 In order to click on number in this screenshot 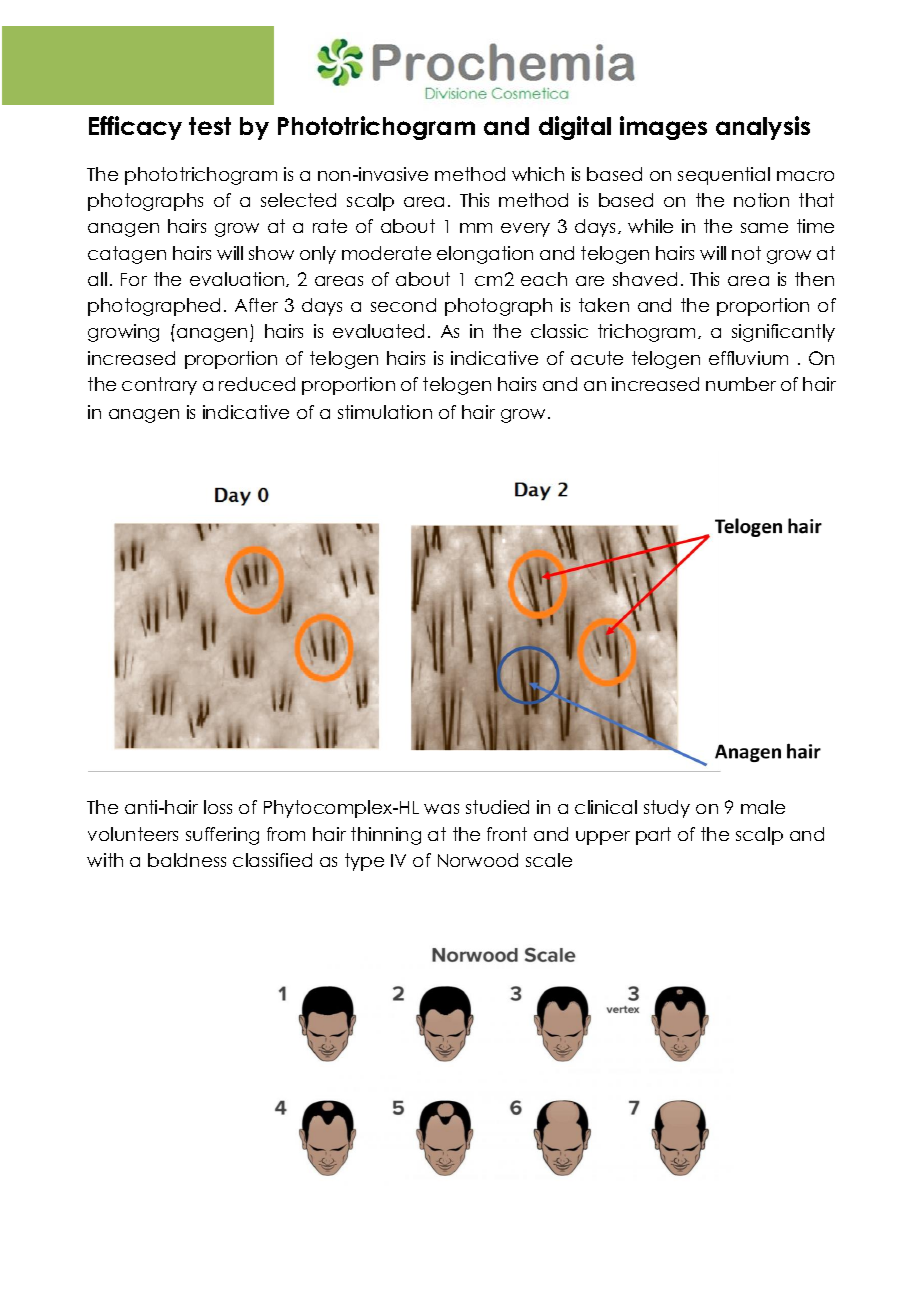, I will do `click(741, 384)`.
